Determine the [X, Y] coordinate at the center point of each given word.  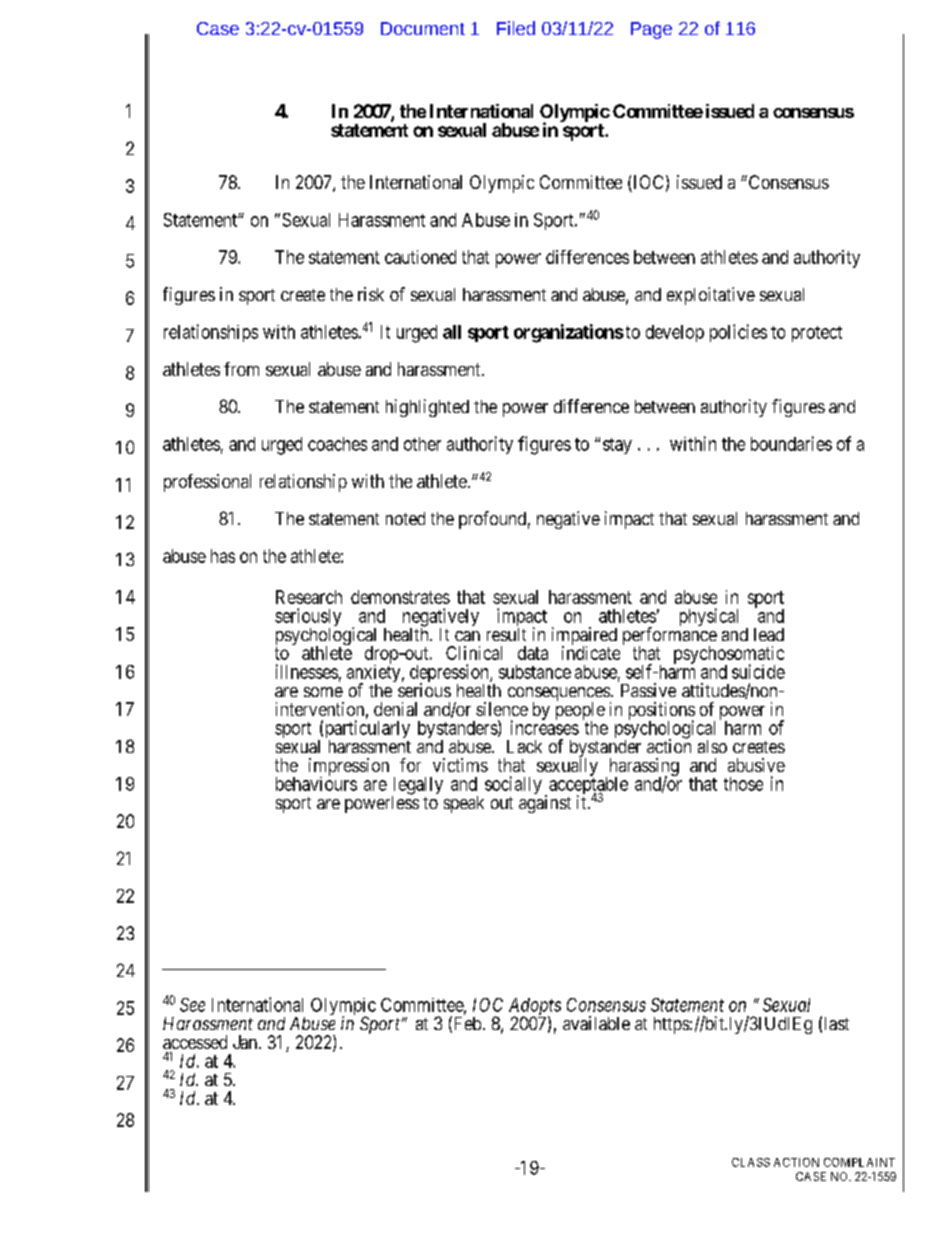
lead [769, 634]
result [506, 634]
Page [651, 30]
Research [309, 597]
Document [423, 28]
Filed [516, 28]
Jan [245, 1042]
